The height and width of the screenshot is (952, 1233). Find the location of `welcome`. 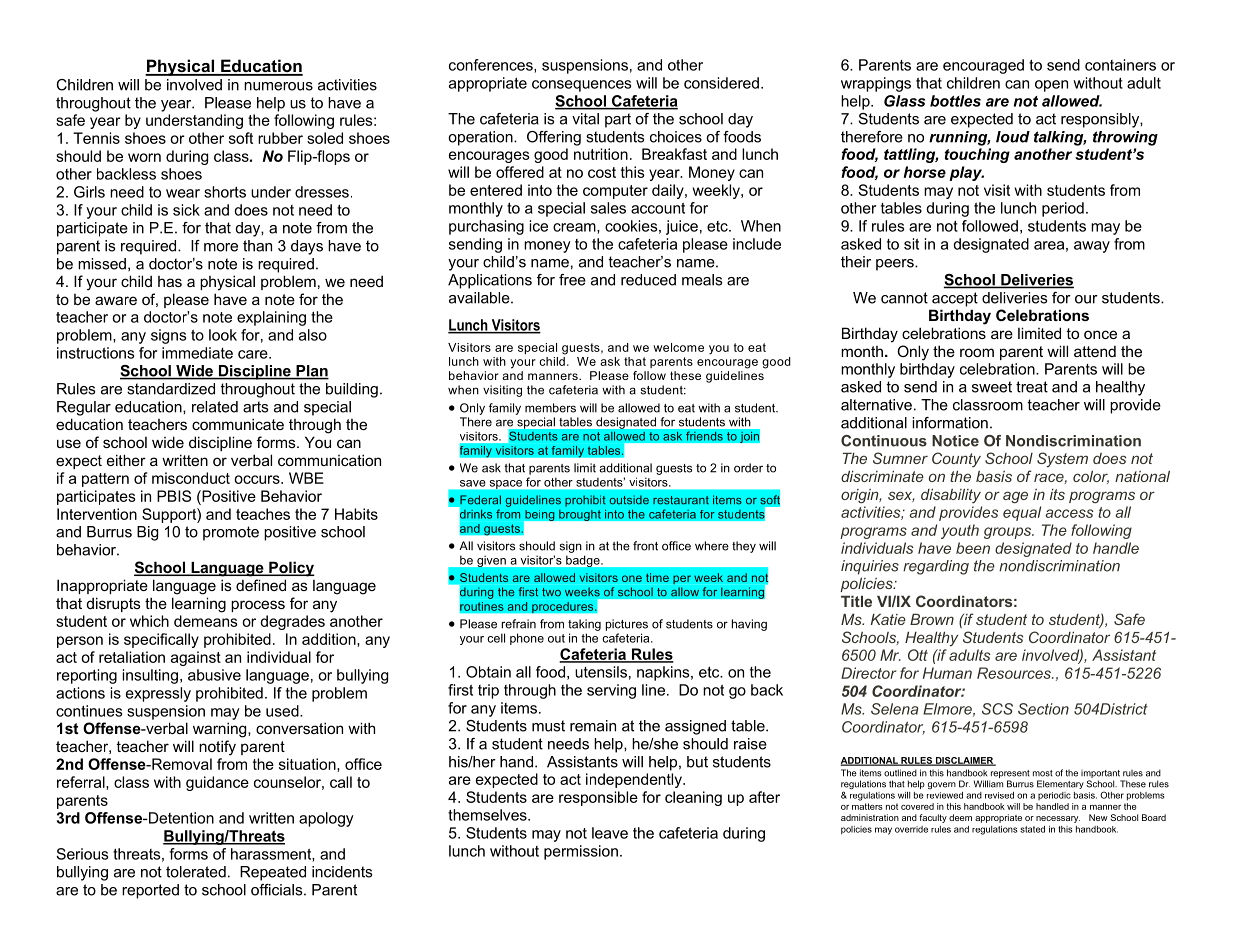

welcome is located at coordinates (678, 347).
